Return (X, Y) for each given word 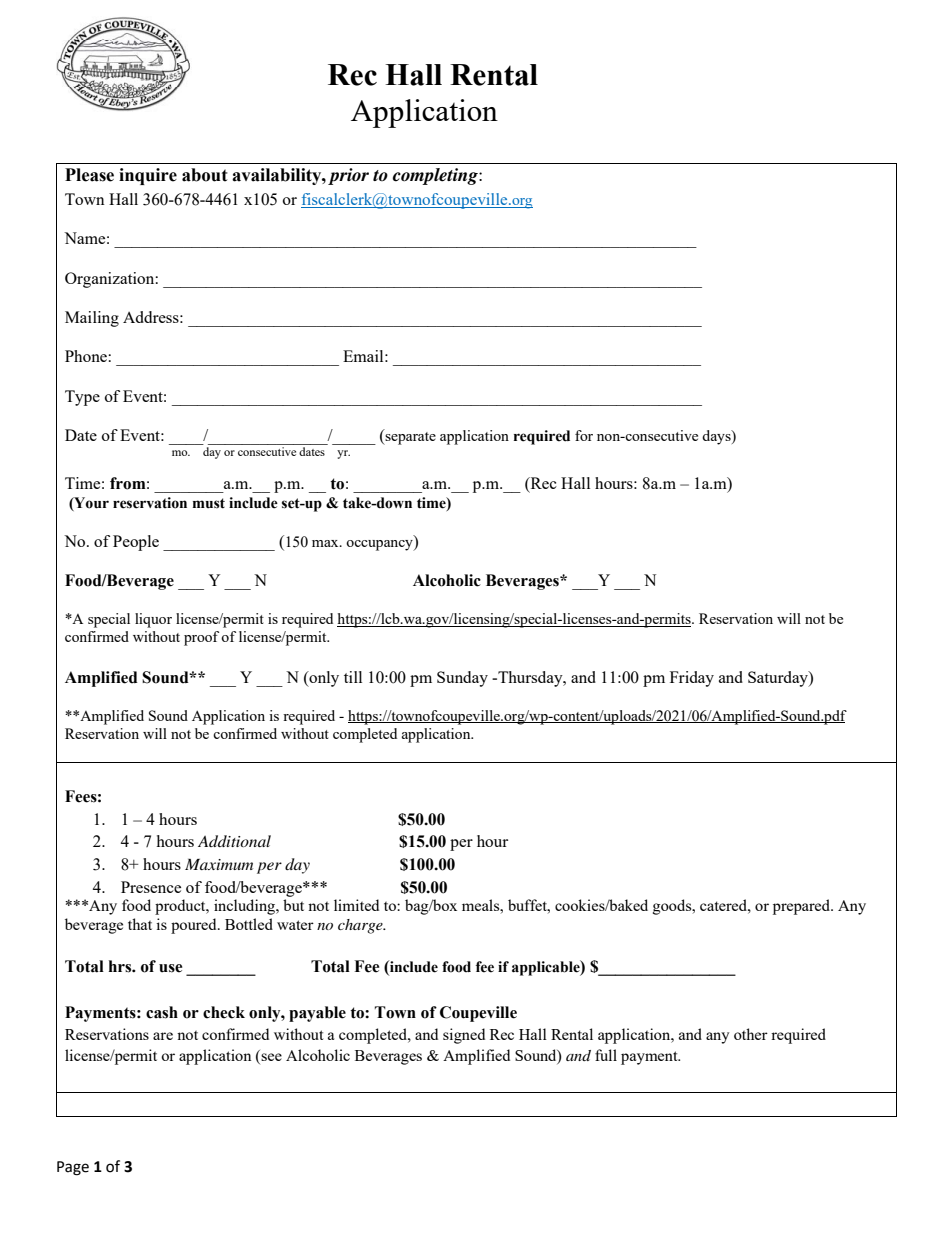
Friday (692, 679)
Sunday (462, 679)
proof (201, 638)
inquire (148, 176)
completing (436, 176)
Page (73, 1168)
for (584, 435)
